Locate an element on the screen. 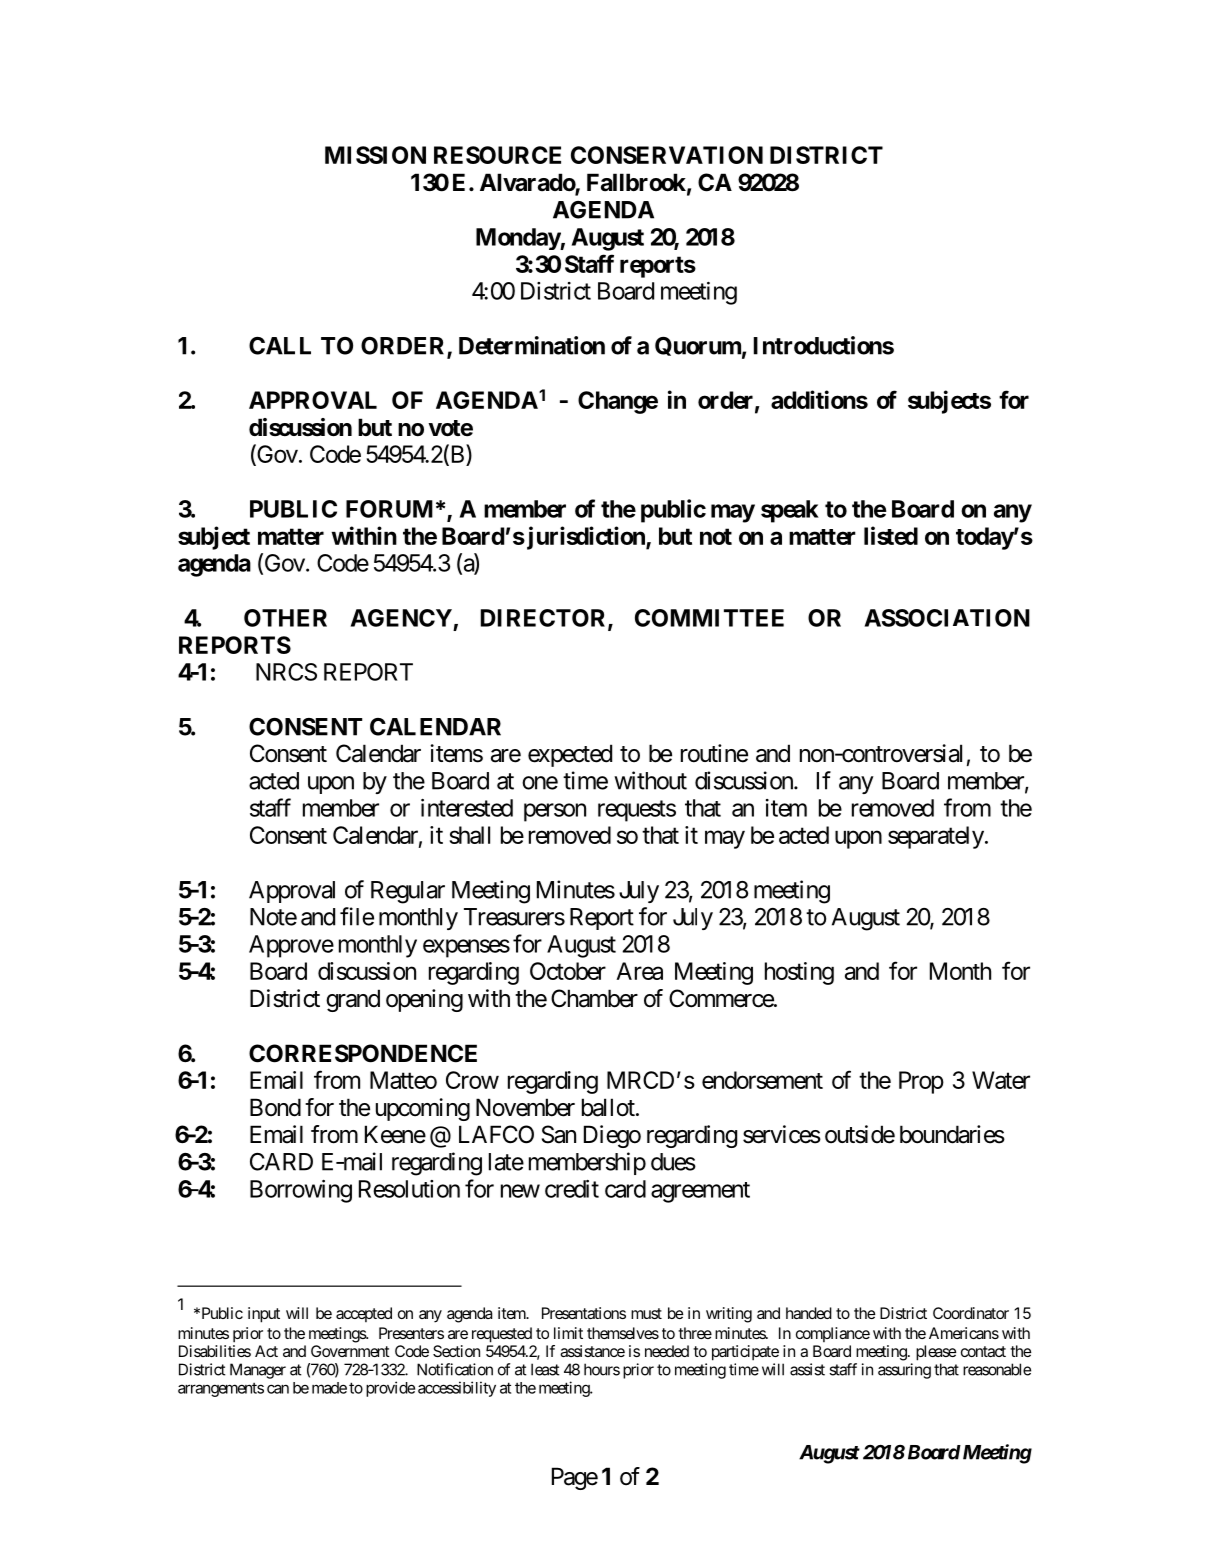 Image resolution: width=1207 pixels, height=1562 pixels. MISSION is located at coordinates (375, 155).
